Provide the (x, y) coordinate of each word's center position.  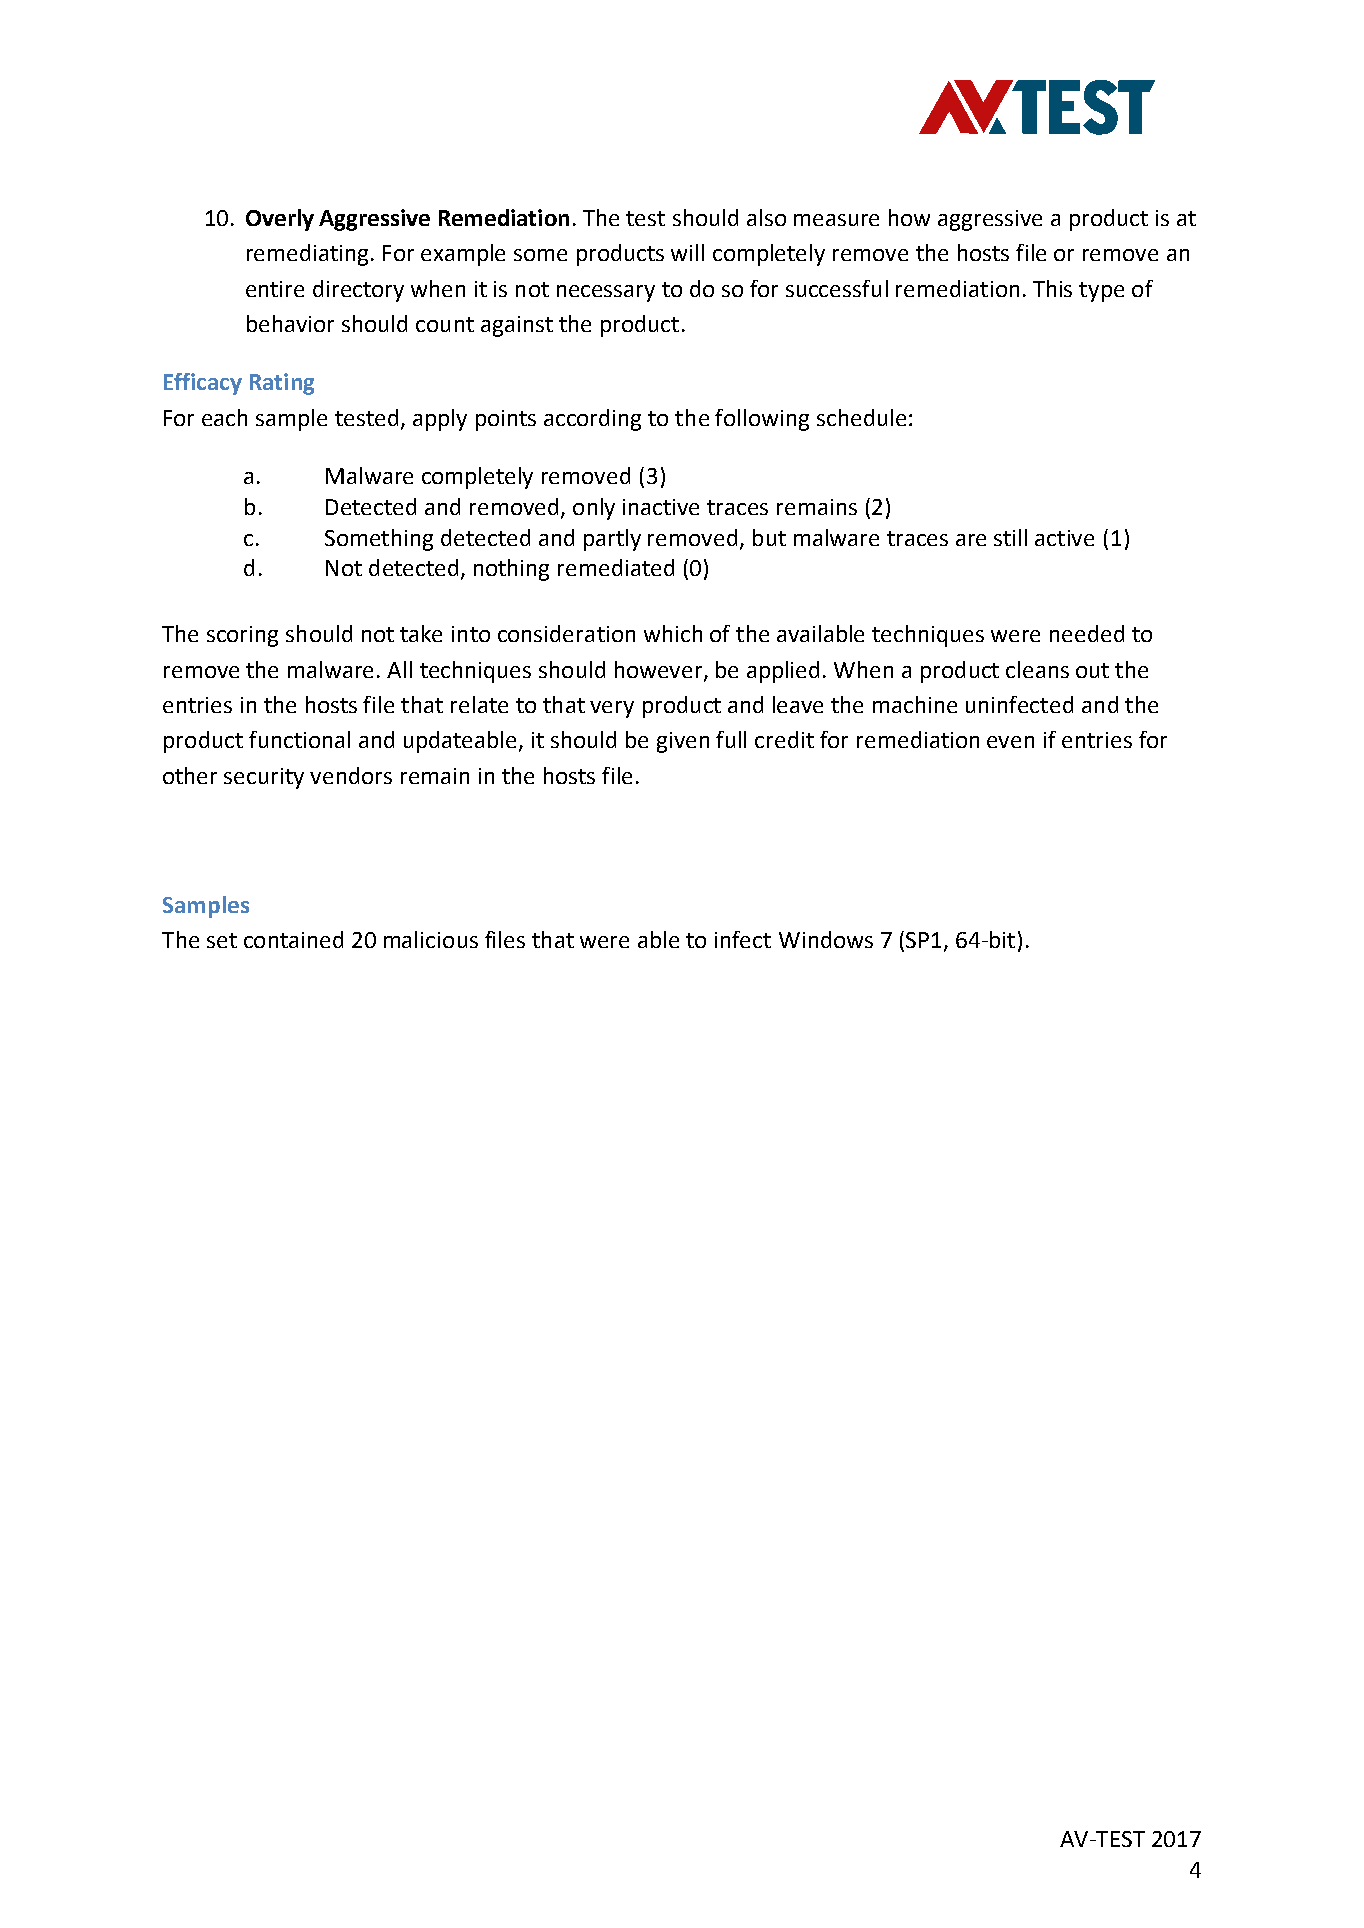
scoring (242, 636)
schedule (861, 417)
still (1010, 537)
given (683, 742)
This (1052, 288)
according (592, 420)
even (1010, 742)
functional (299, 739)
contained (293, 939)
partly (612, 540)
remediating (307, 255)
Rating (282, 384)
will (687, 252)
